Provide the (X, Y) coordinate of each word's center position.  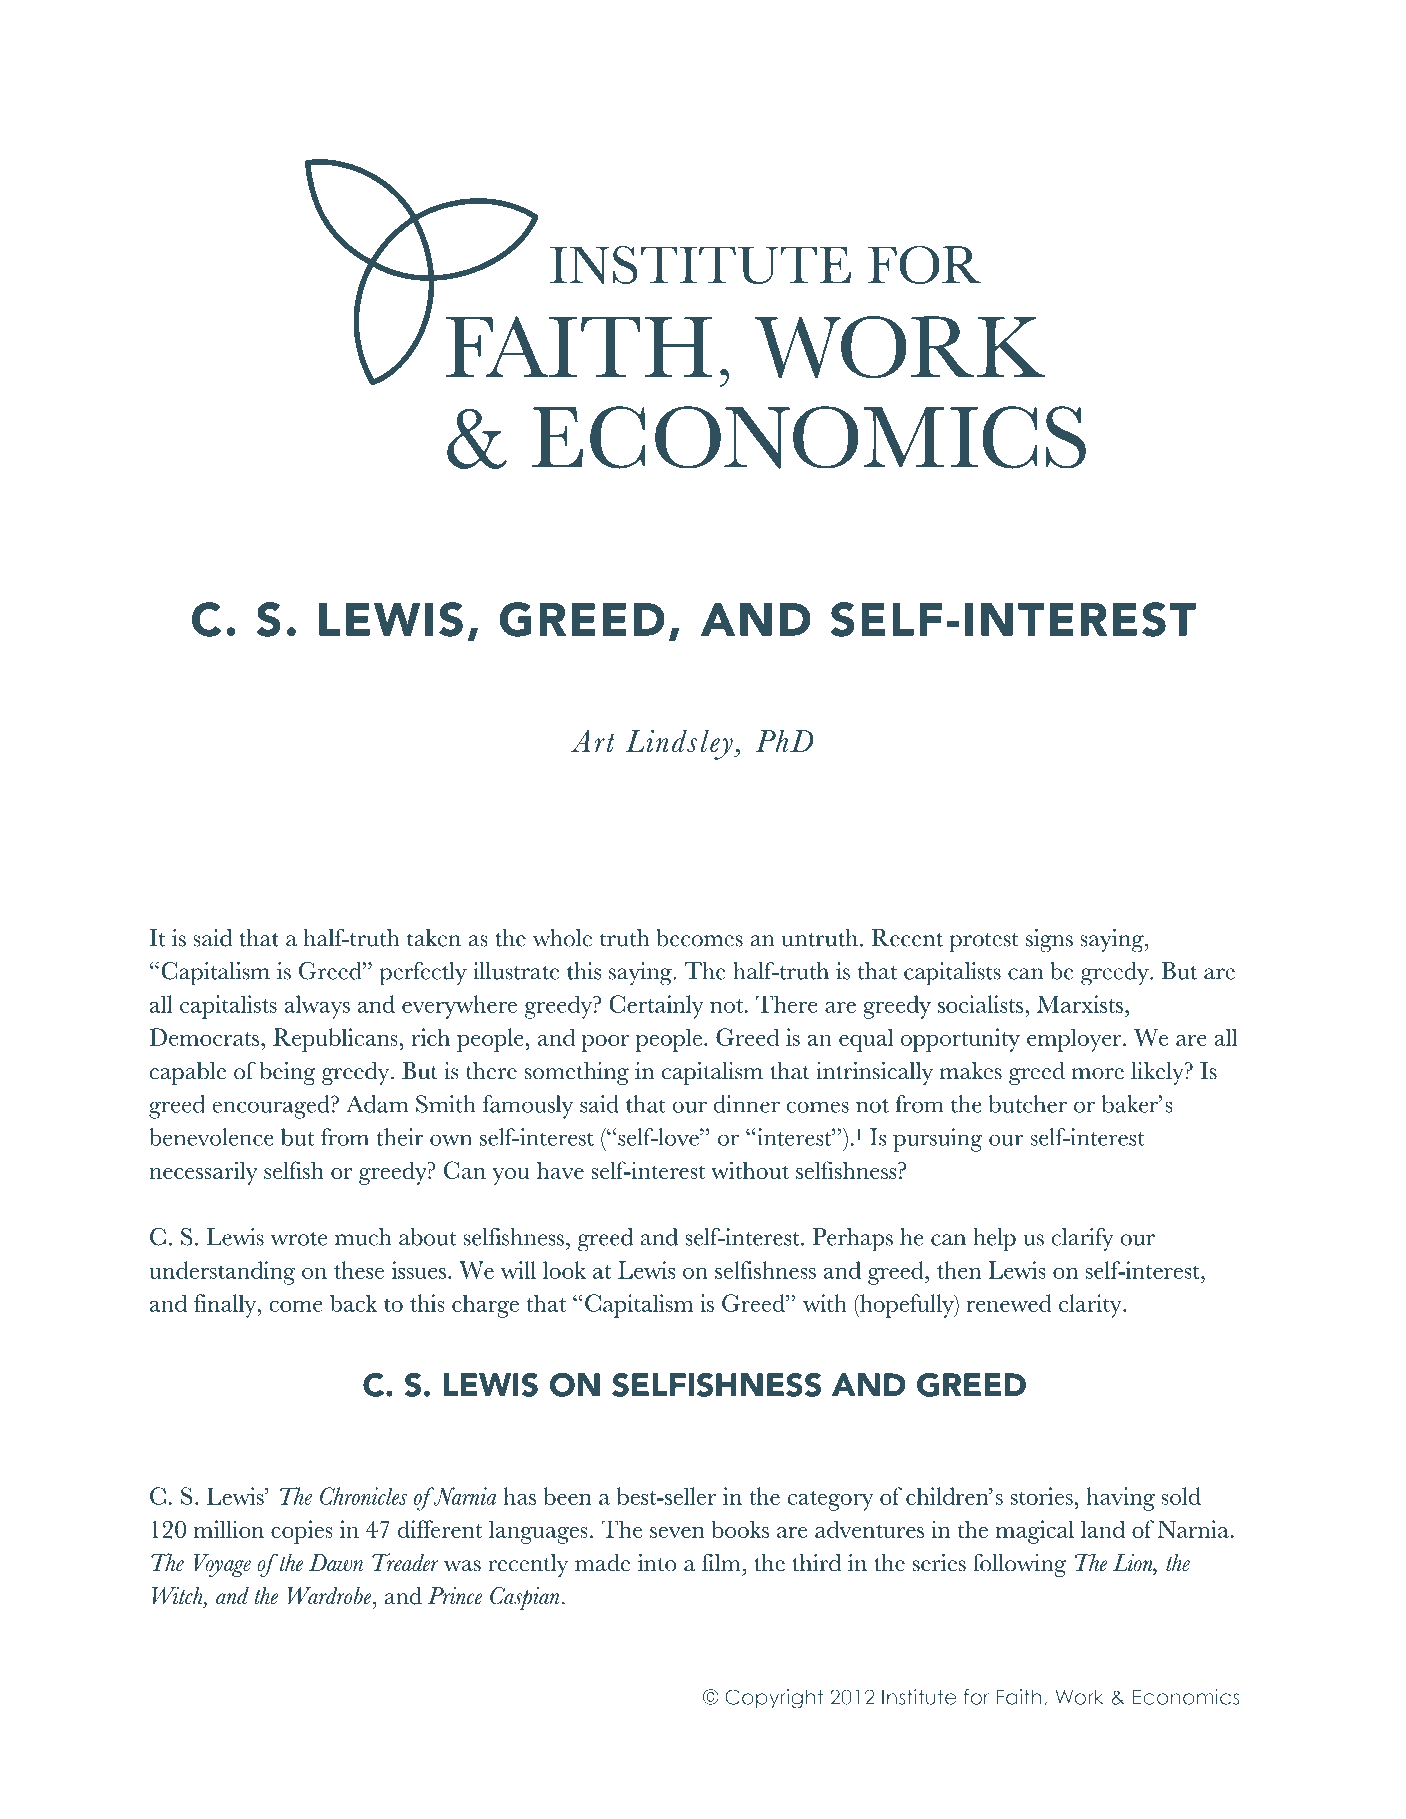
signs (1049, 941)
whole (562, 938)
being (287, 1073)
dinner (747, 1104)
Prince (455, 1596)
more (1098, 1074)
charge (485, 1306)
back (353, 1303)
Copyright (774, 1699)
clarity (1091, 1306)
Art (592, 741)
